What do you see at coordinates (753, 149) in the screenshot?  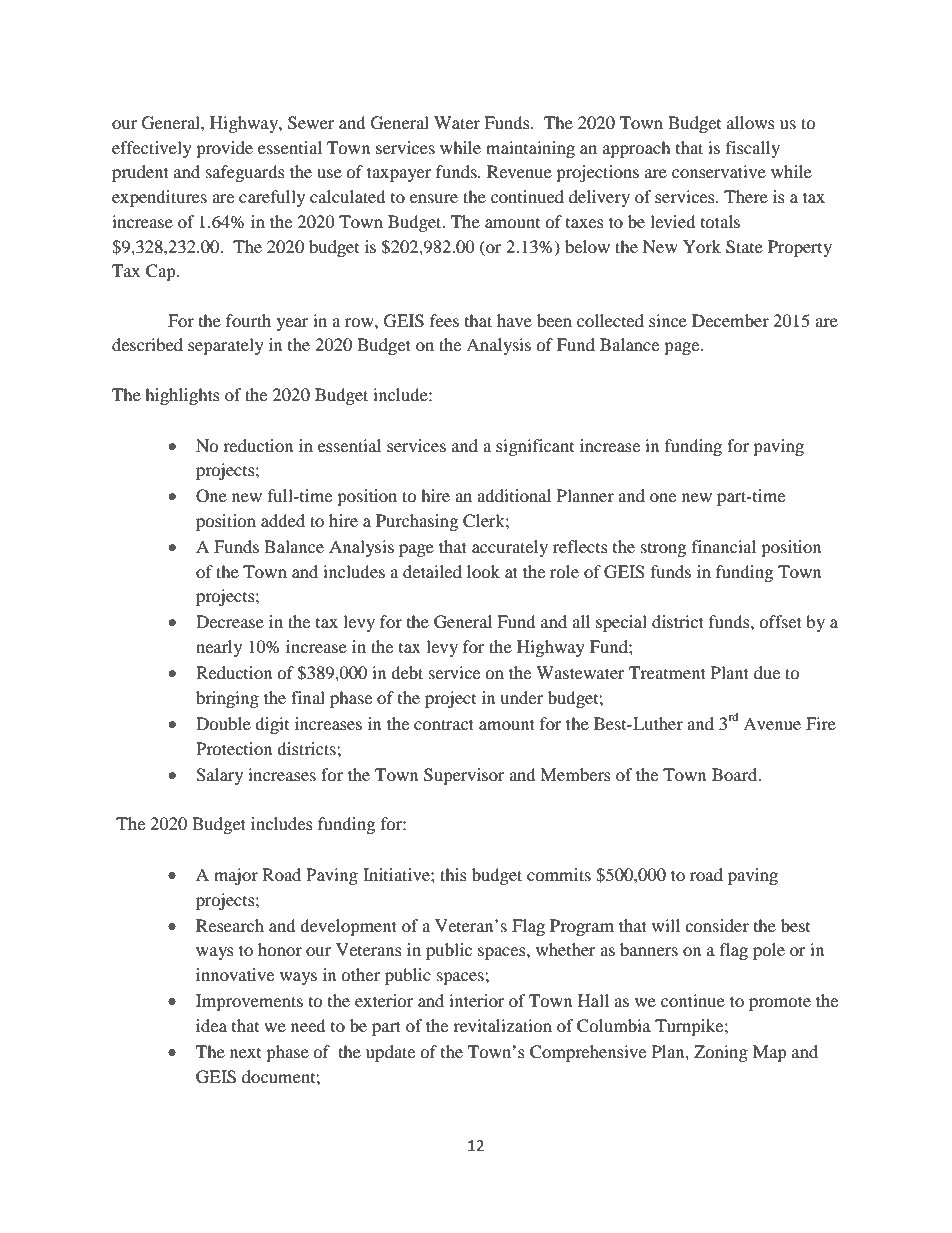 I see `fiscally` at bounding box center [753, 149].
